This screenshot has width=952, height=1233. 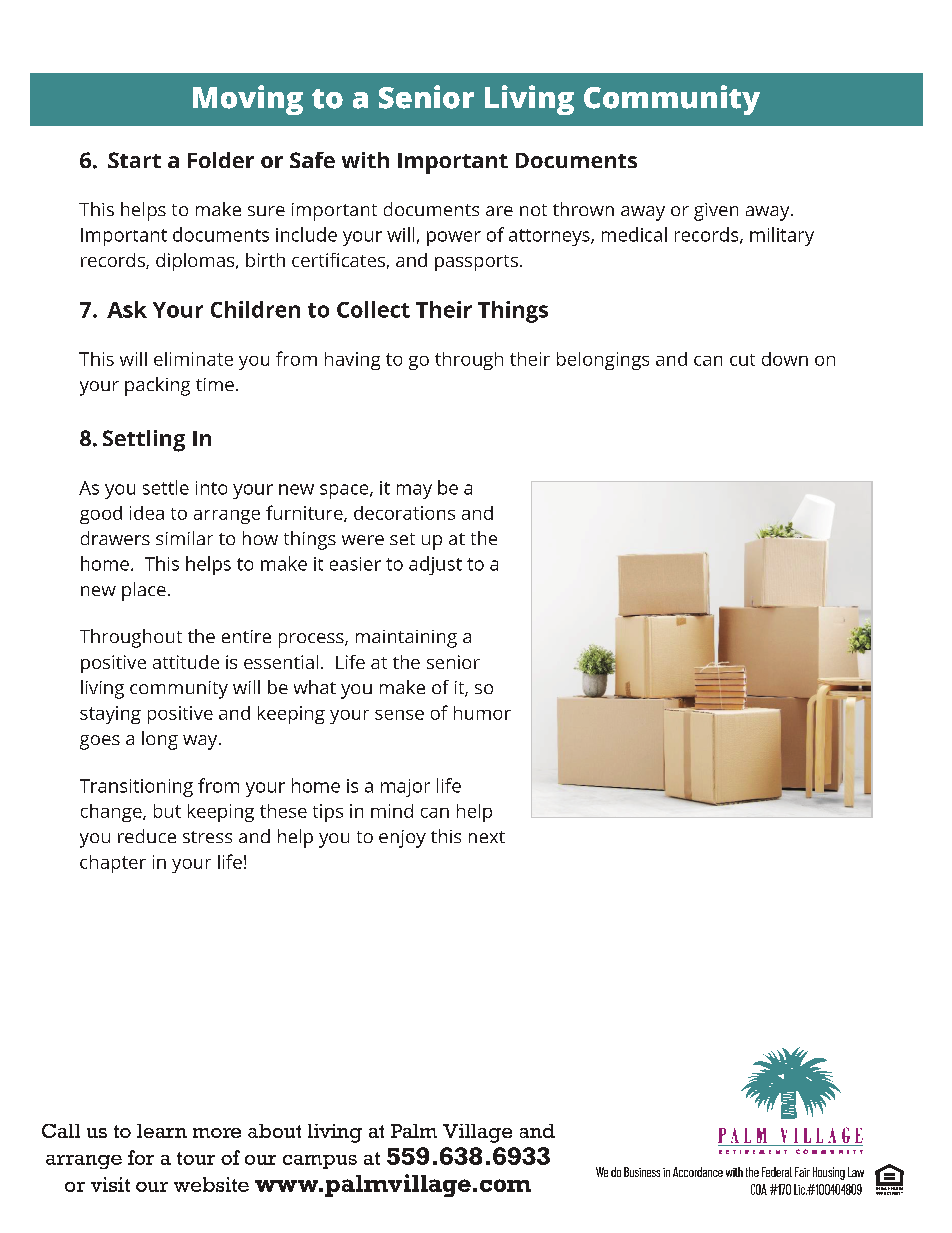 What do you see at coordinates (141, 1157) in the screenshot?
I see `for` at bounding box center [141, 1157].
